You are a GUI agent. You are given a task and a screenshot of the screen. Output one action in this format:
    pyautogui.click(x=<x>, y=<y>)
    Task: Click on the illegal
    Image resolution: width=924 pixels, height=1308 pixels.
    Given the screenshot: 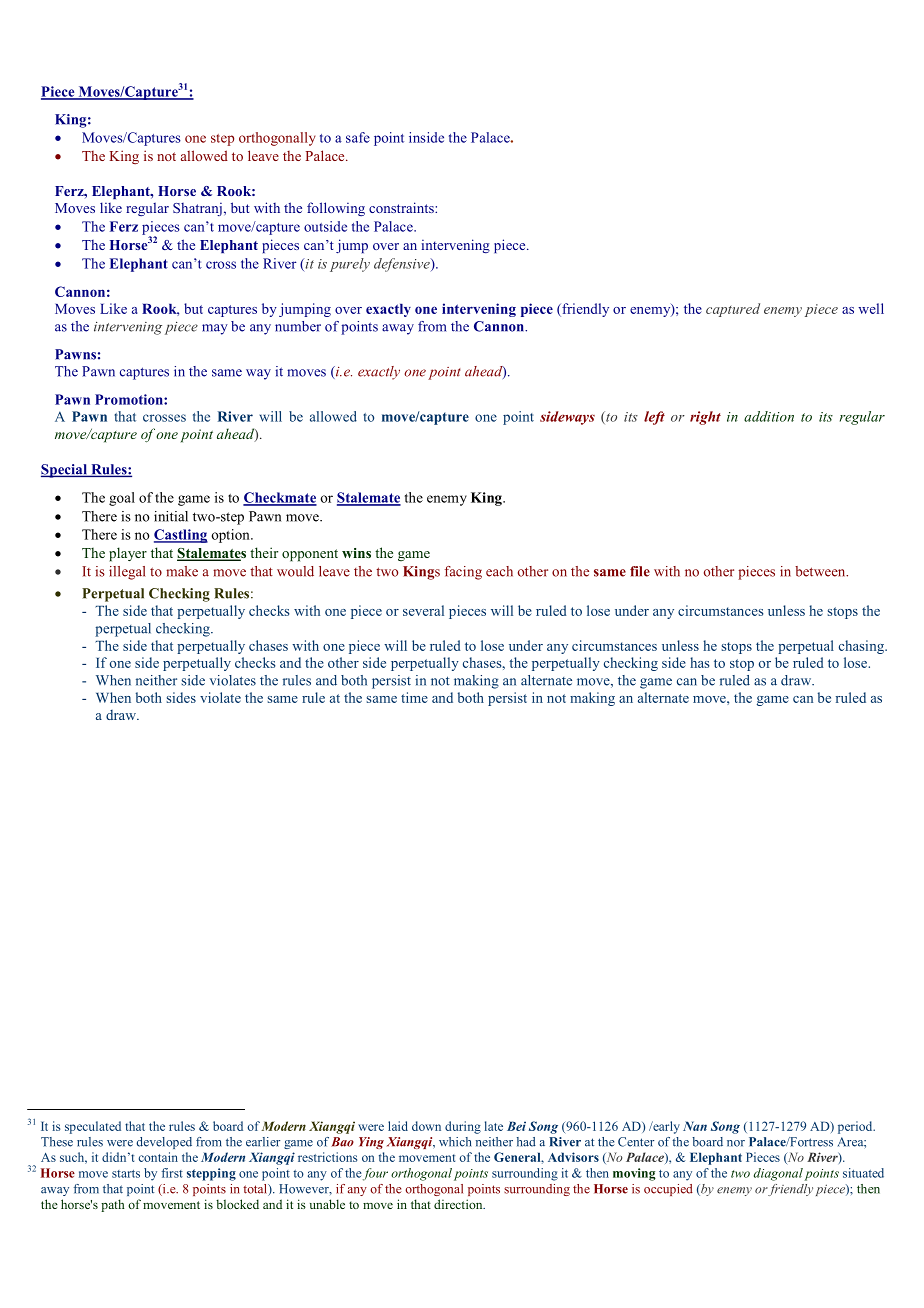 What is the action you would take?
    pyautogui.click(x=127, y=573)
